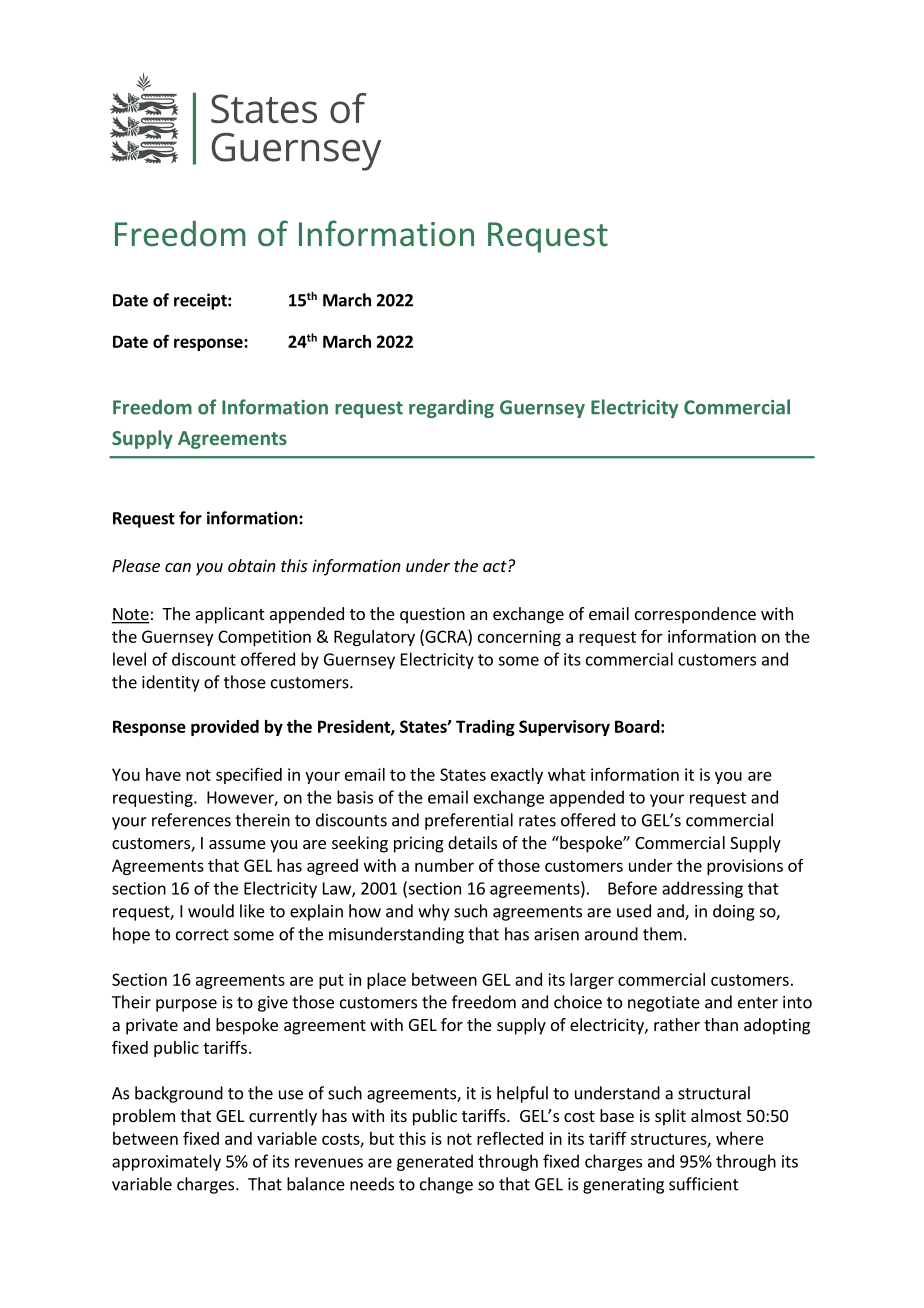 Image resolution: width=924 pixels, height=1308 pixels. I want to click on concerning, so click(519, 638).
